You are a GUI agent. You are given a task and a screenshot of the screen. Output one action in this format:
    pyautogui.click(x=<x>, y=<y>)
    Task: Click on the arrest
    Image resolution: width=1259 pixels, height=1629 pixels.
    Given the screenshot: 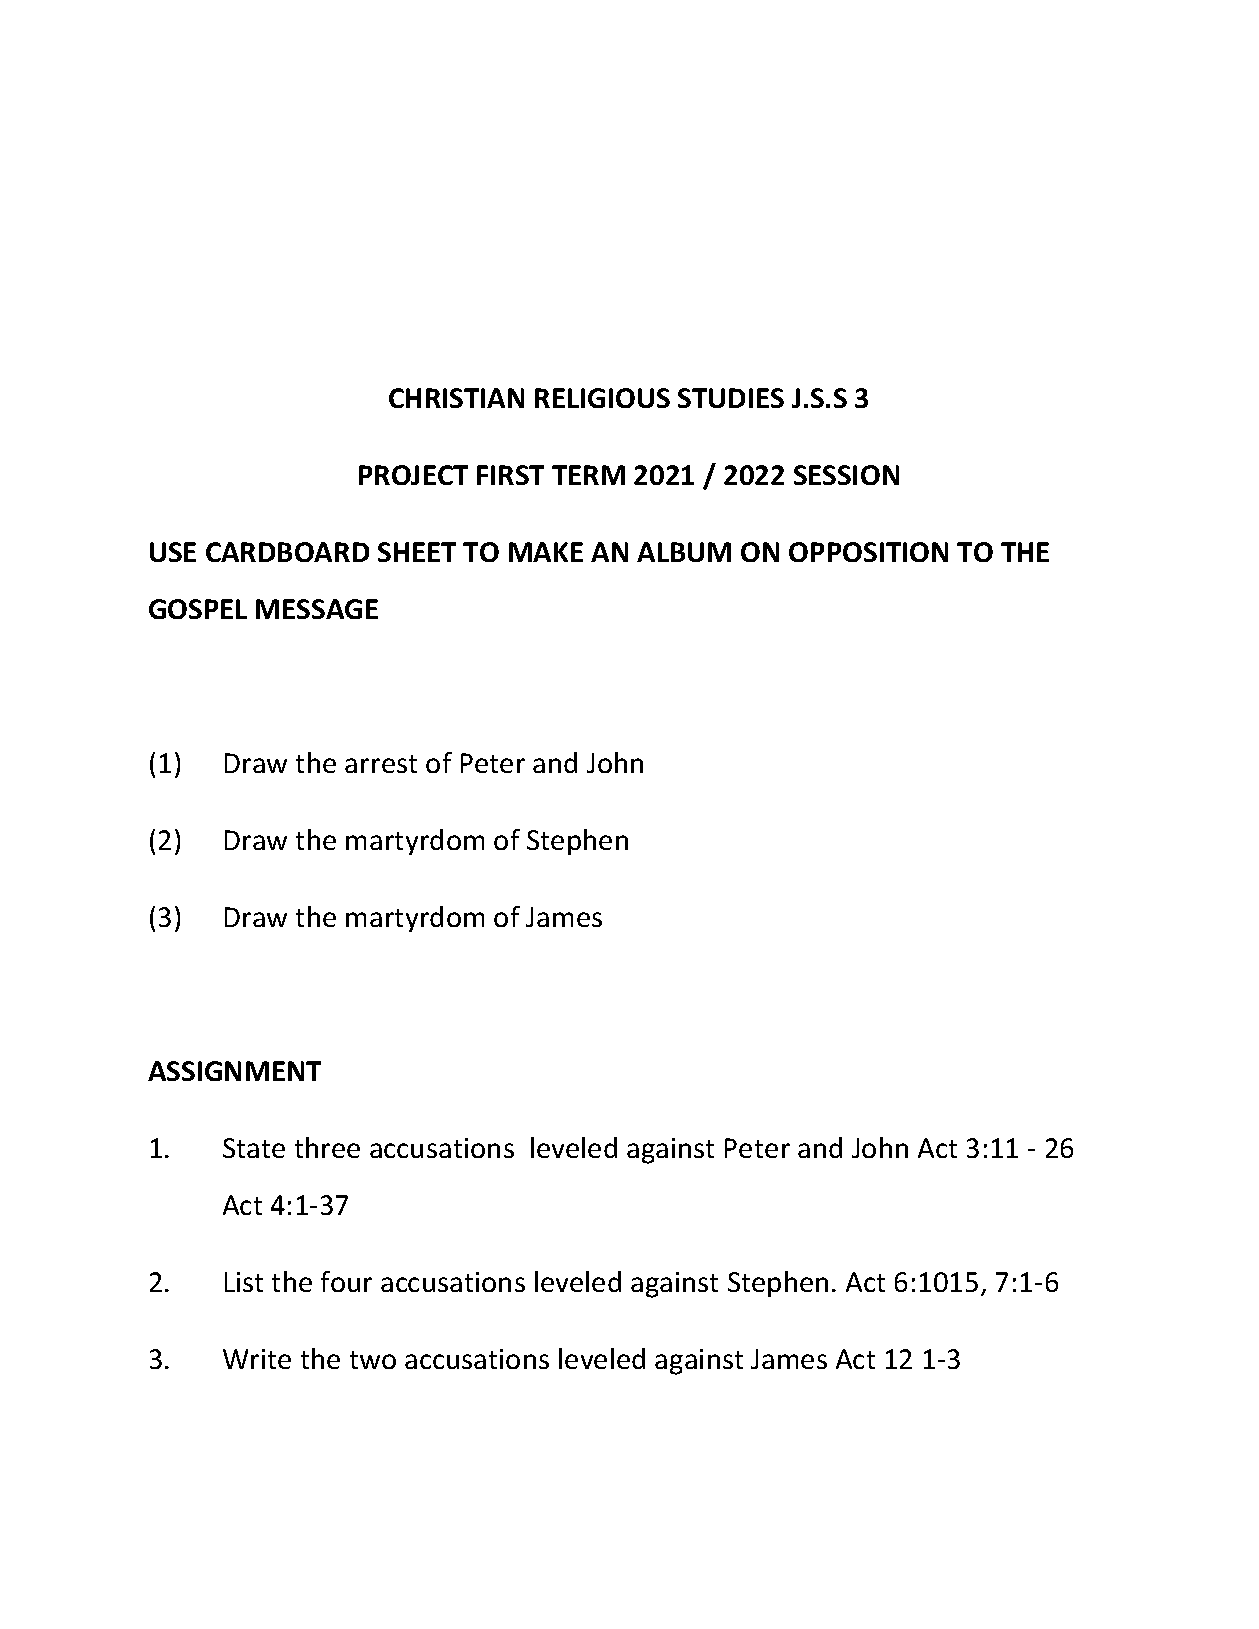 What is the action you would take?
    pyautogui.click(x=381, y=764)
